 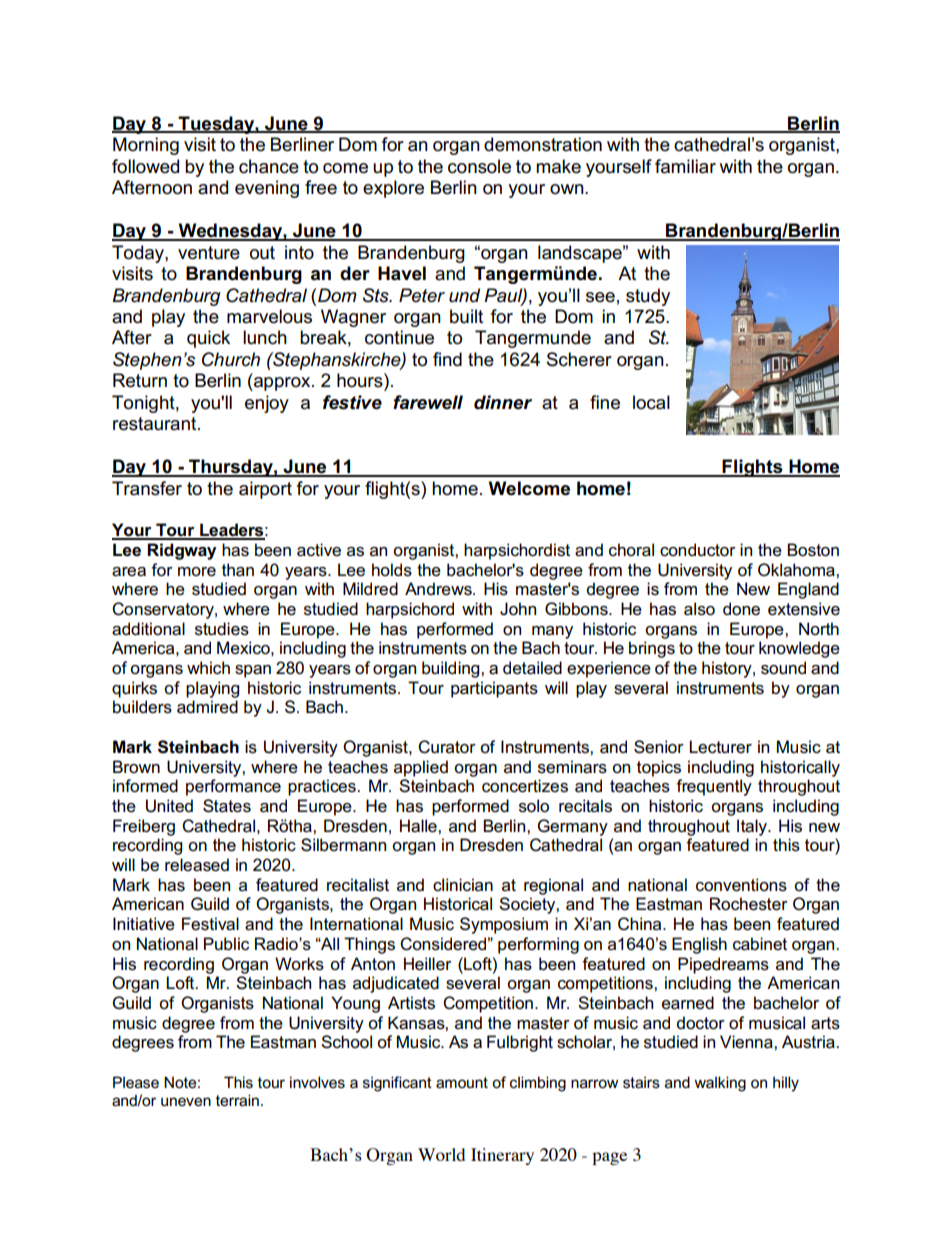 I want to click on Itinerary, so click(x=502, y=1156).
